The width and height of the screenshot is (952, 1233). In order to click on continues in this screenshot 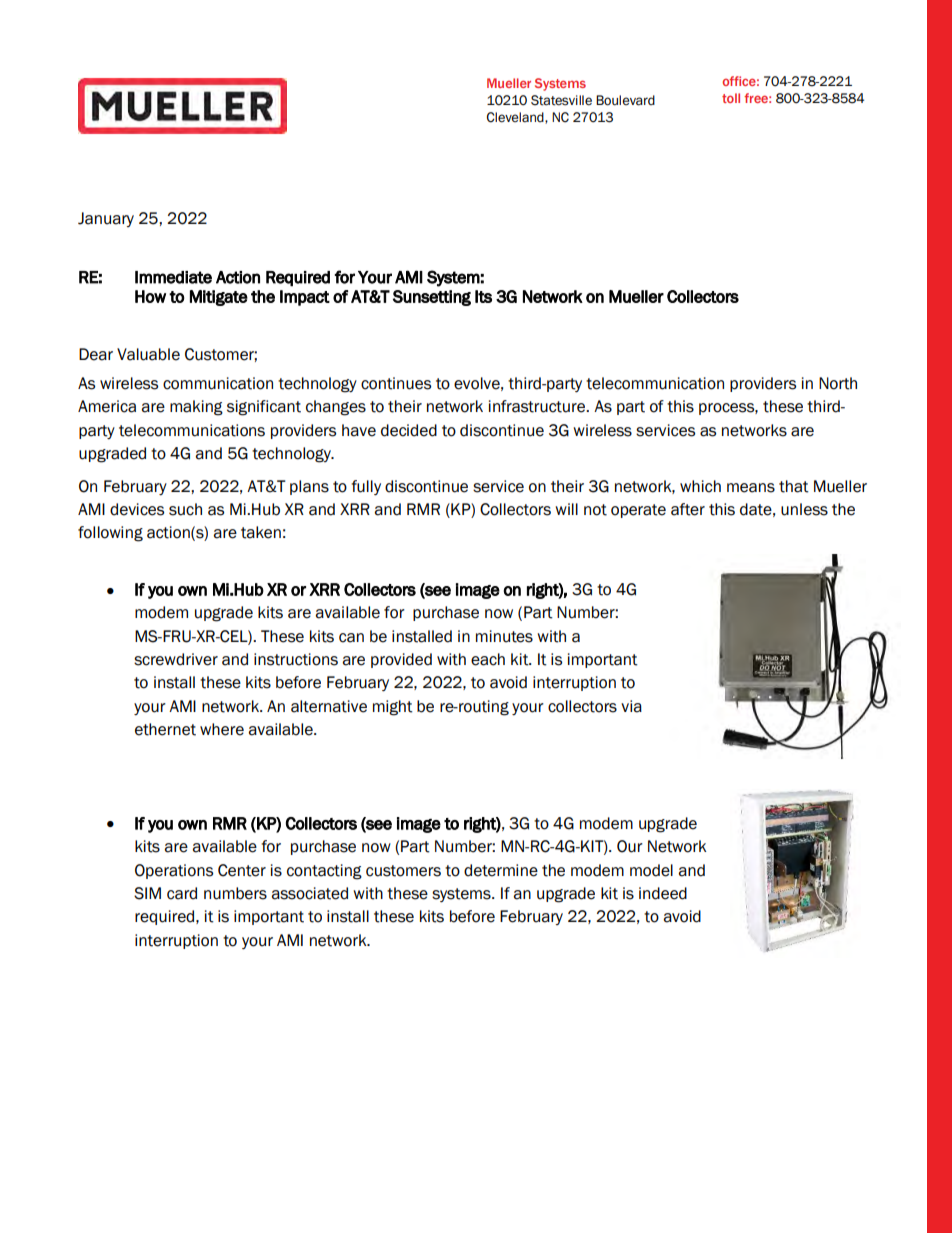, I will do `click(396, 383)`.
